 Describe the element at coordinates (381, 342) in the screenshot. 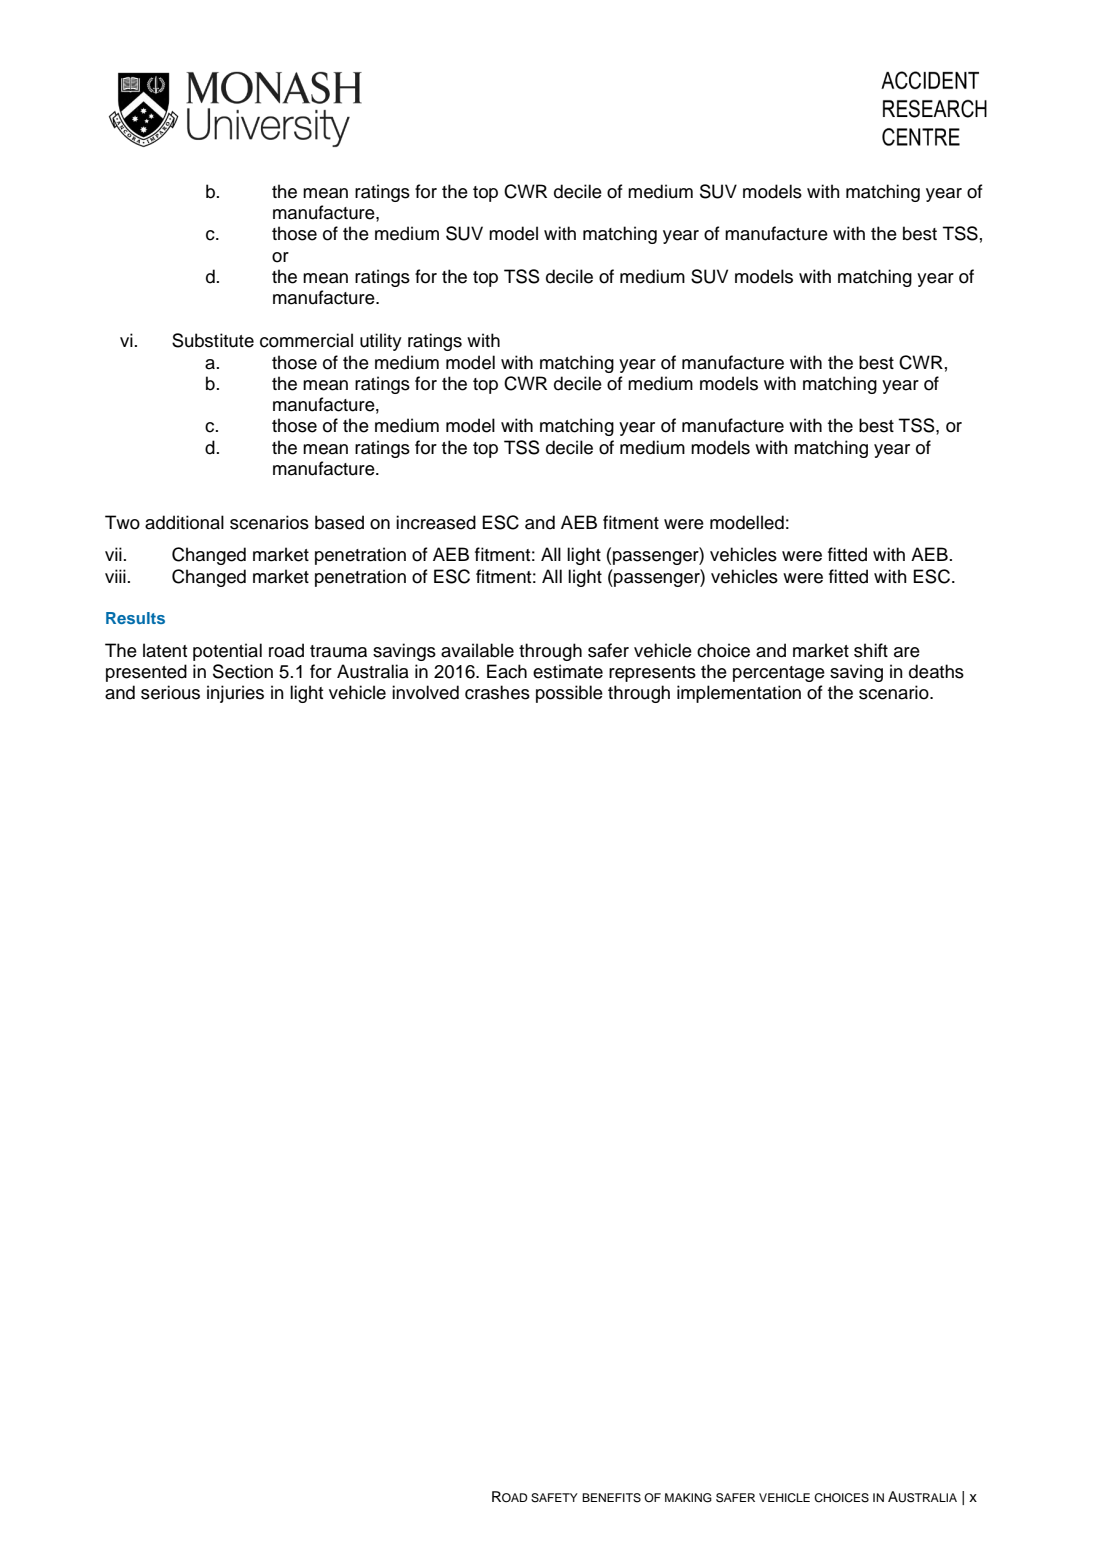

I see `utility` at that location.
